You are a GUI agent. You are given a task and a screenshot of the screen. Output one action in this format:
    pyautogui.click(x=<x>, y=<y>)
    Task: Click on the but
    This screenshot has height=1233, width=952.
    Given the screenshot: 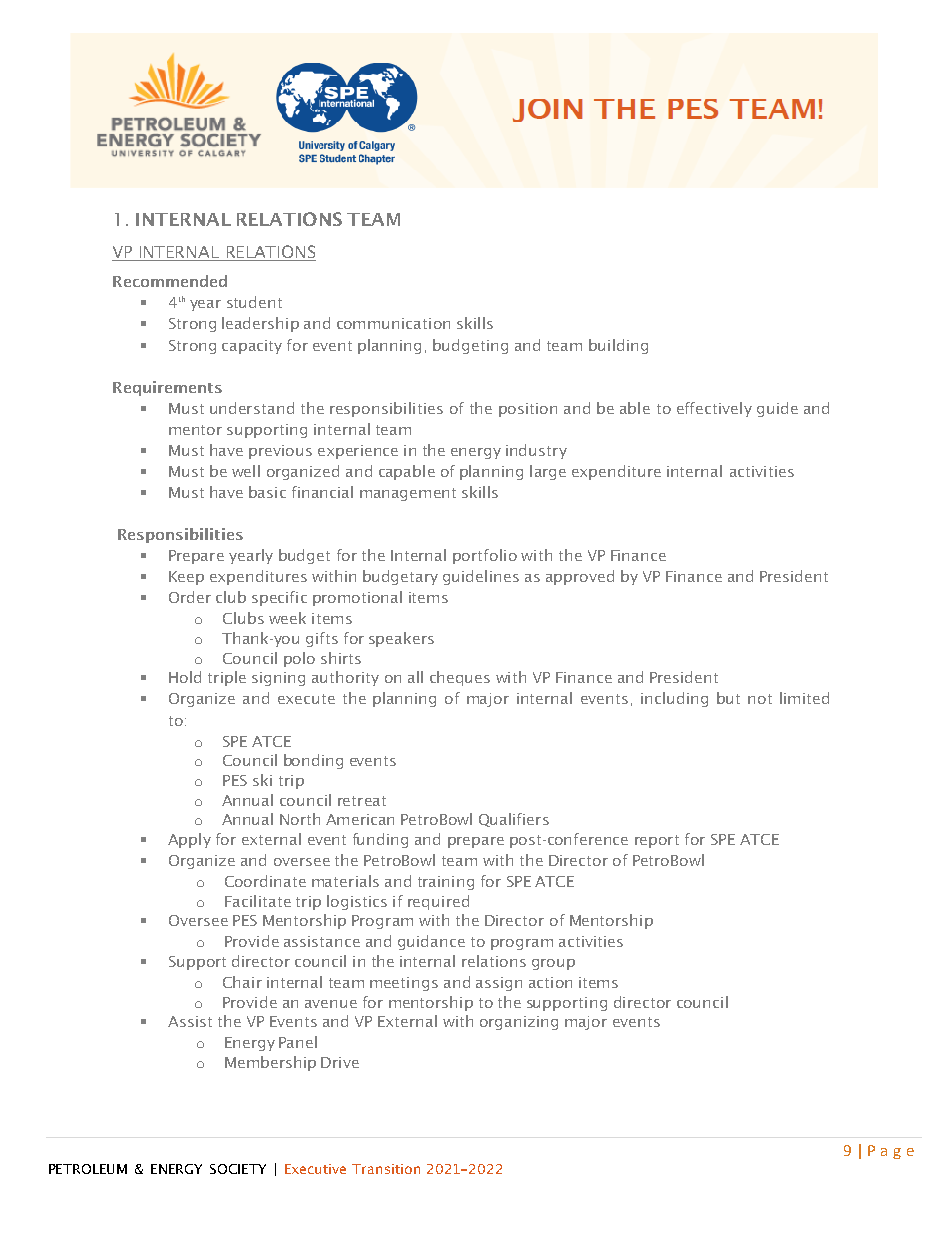 What is the action you would take?
    pyautogui.click(x=728, y=698)
